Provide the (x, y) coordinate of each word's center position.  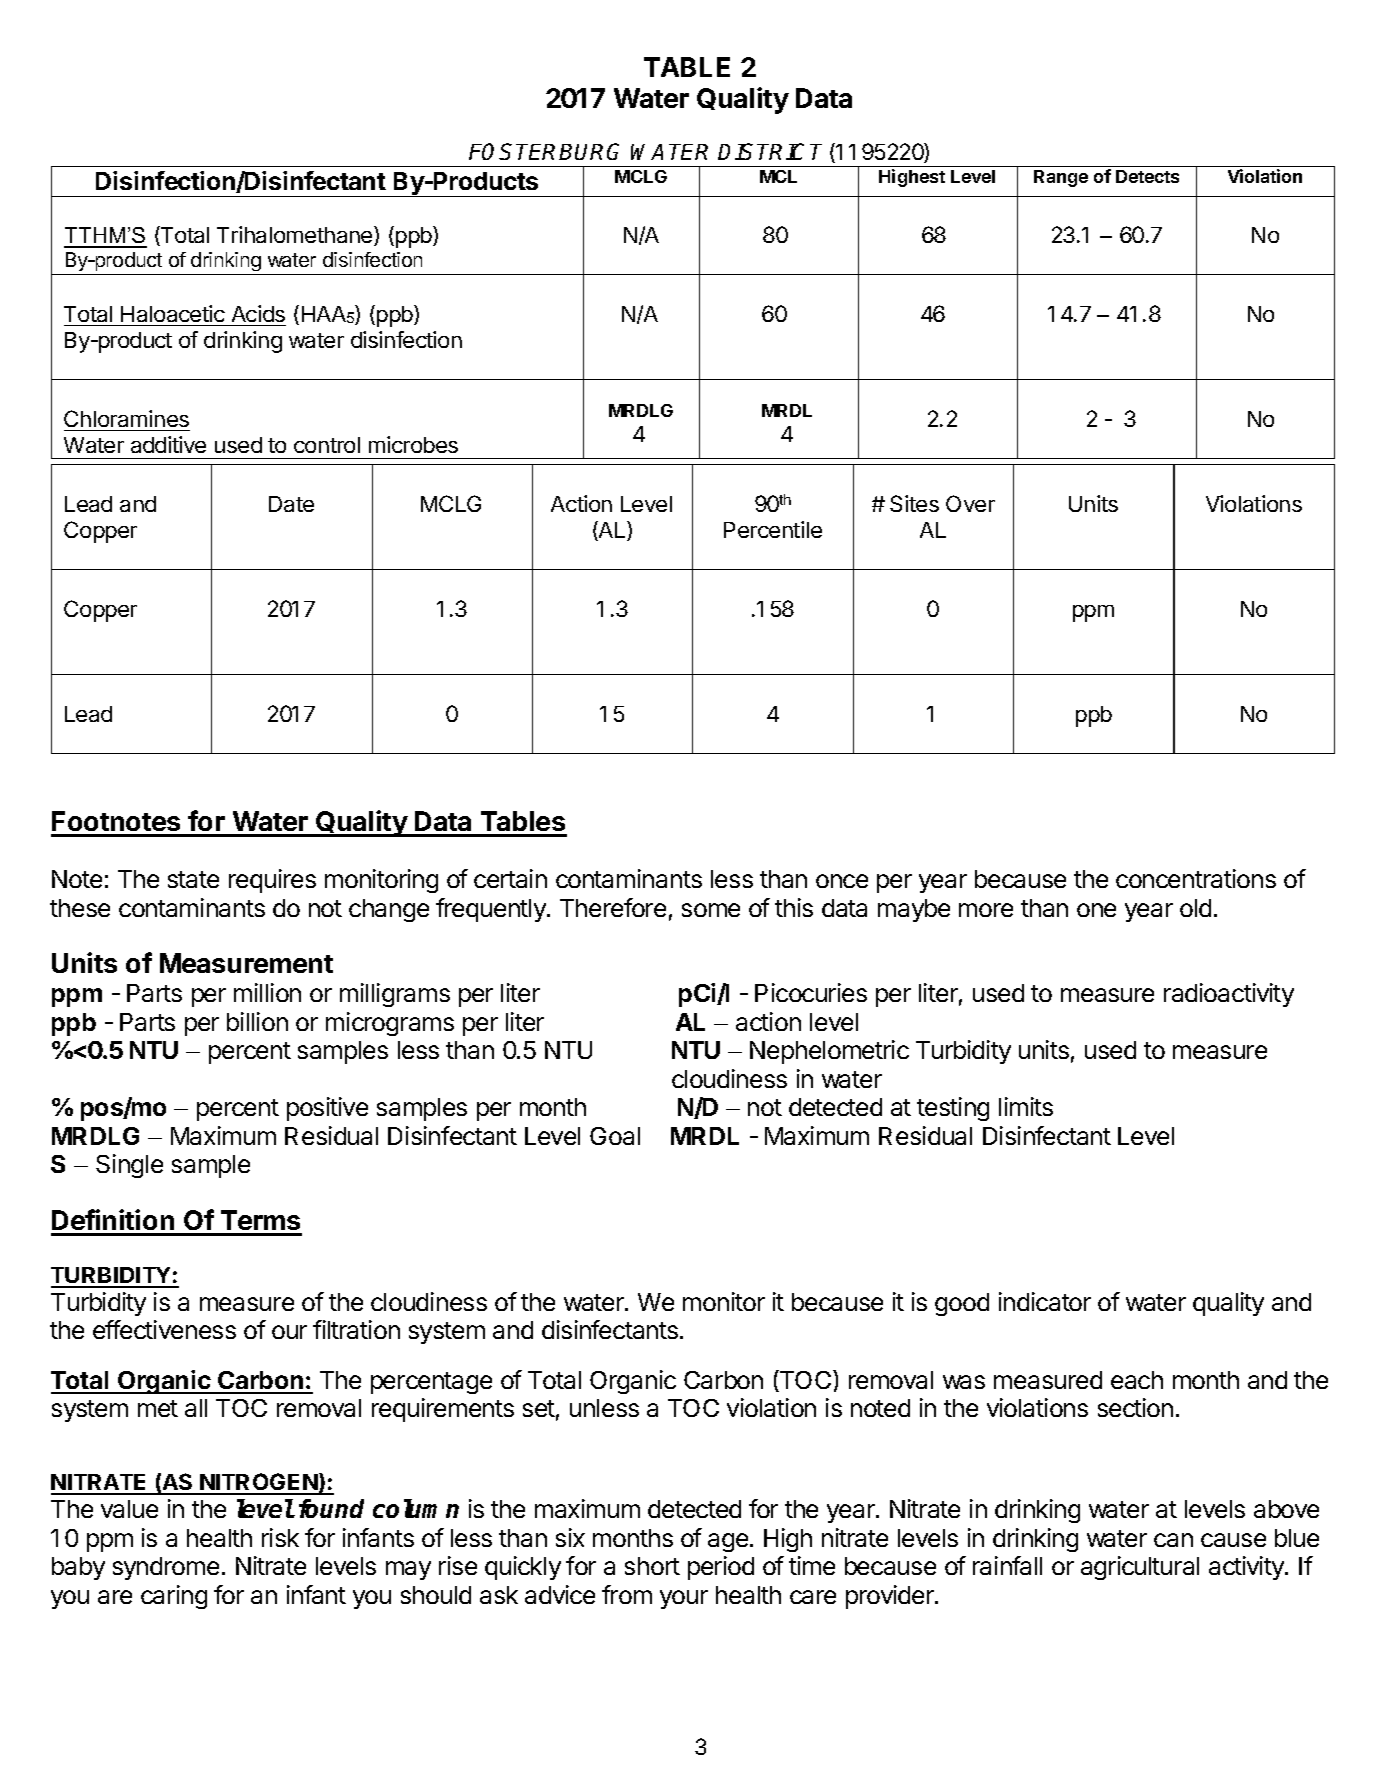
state (193, 879)
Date (291, 504)
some (711, 910)
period (721, 1568)
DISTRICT (770, 151)
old (1195, 908)
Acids (258, 313)
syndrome (166, 1568)
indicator (1045, 1301)
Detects (1147, 176)
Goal (615, 1136)
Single (129, 1166)
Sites (914, 503)
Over (970, 503)
